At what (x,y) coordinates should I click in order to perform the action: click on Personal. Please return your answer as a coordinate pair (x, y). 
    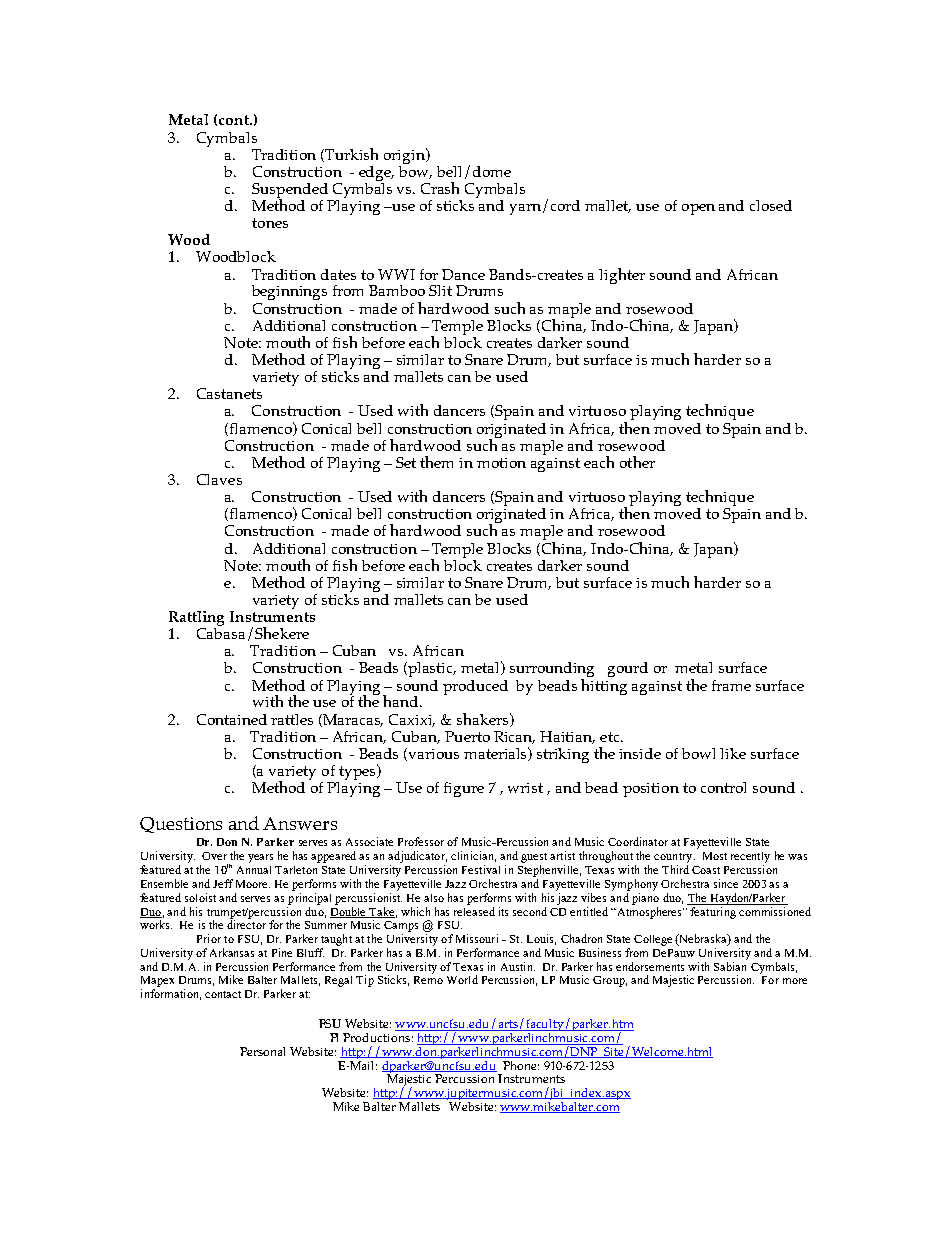
    Looking at the image, I should click on (262, 1051).
